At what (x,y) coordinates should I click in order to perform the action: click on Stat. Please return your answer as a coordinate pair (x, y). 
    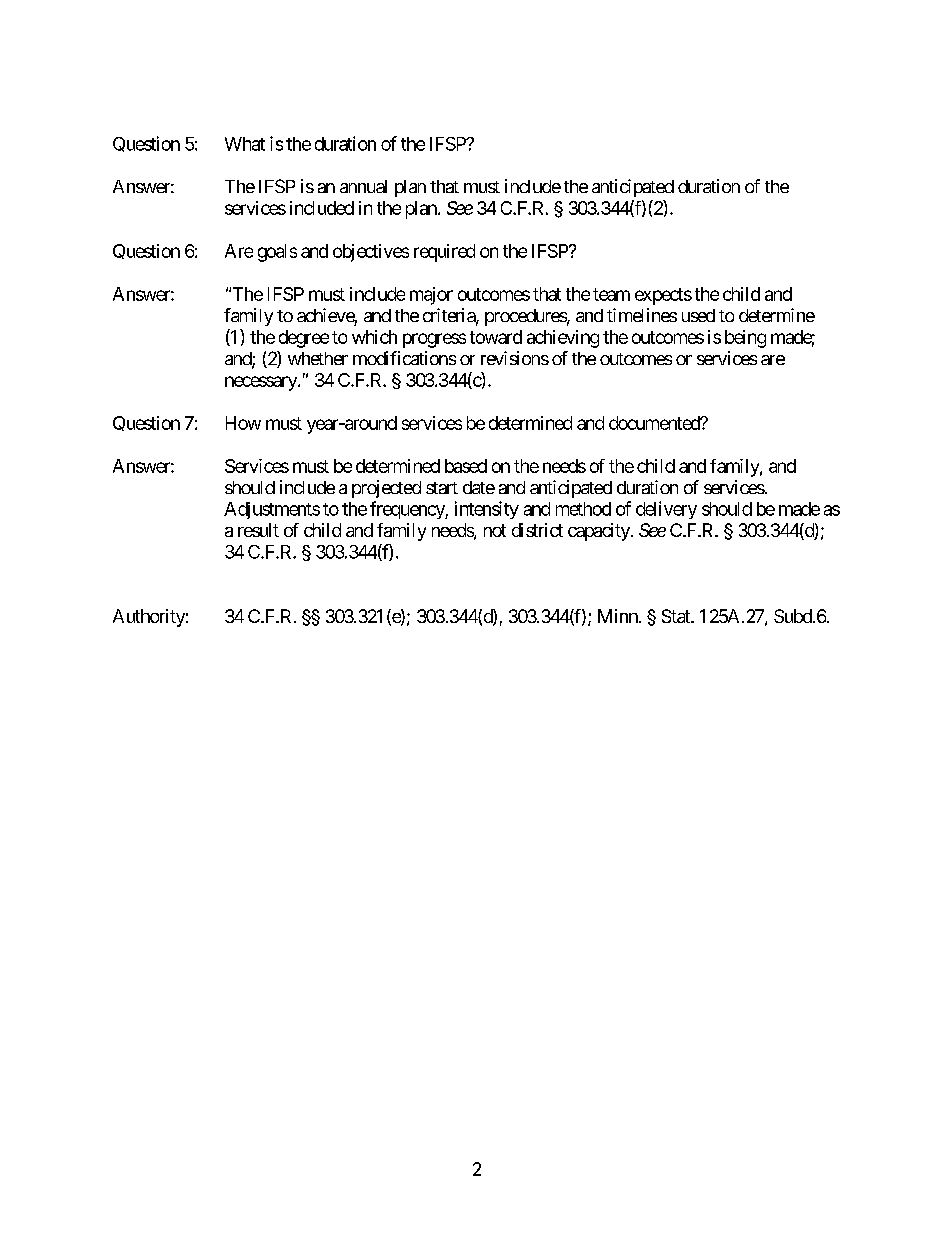
    Looking at the image, I should click on (677, 616).
